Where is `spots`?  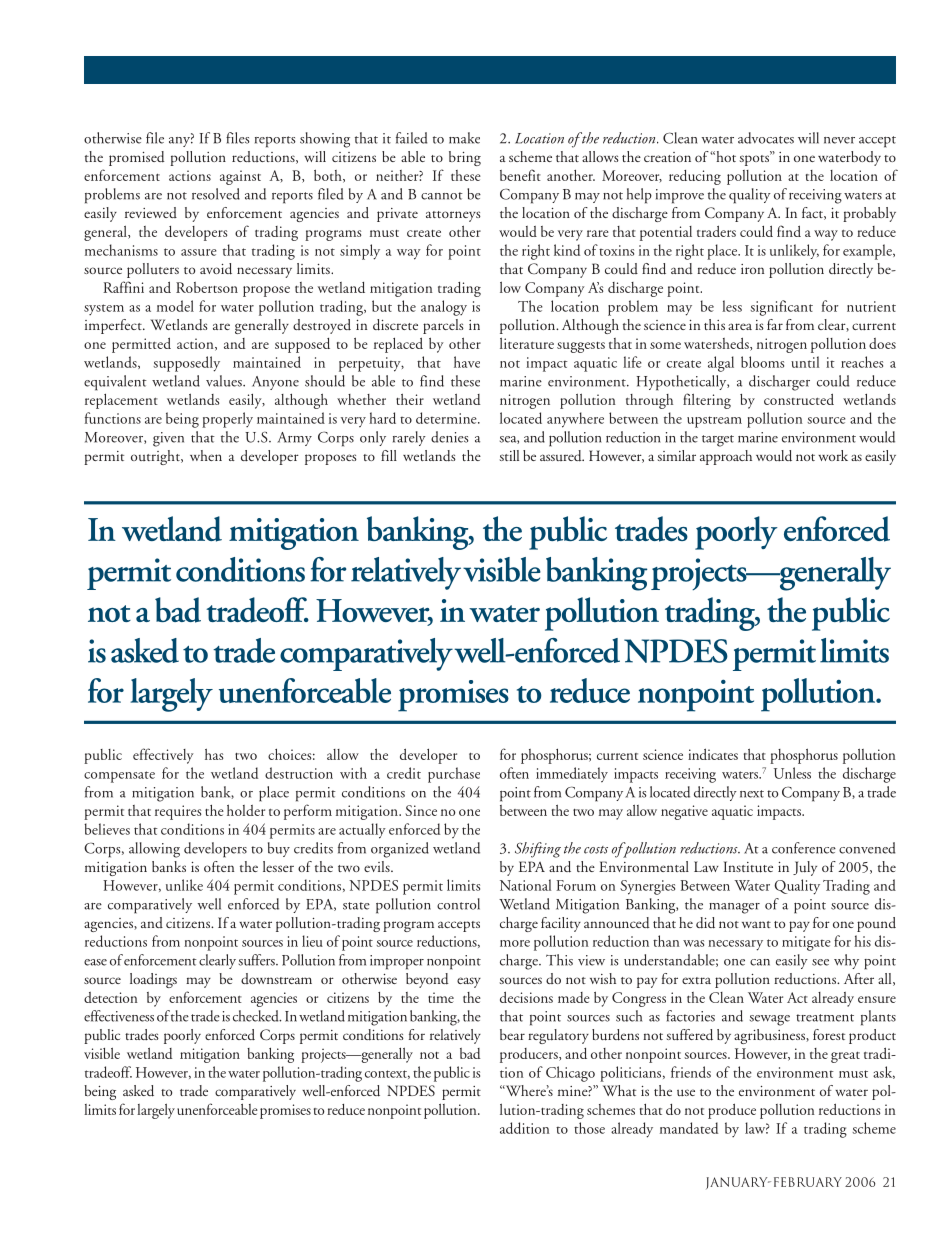
spots is located at coordinates (755, 159).
